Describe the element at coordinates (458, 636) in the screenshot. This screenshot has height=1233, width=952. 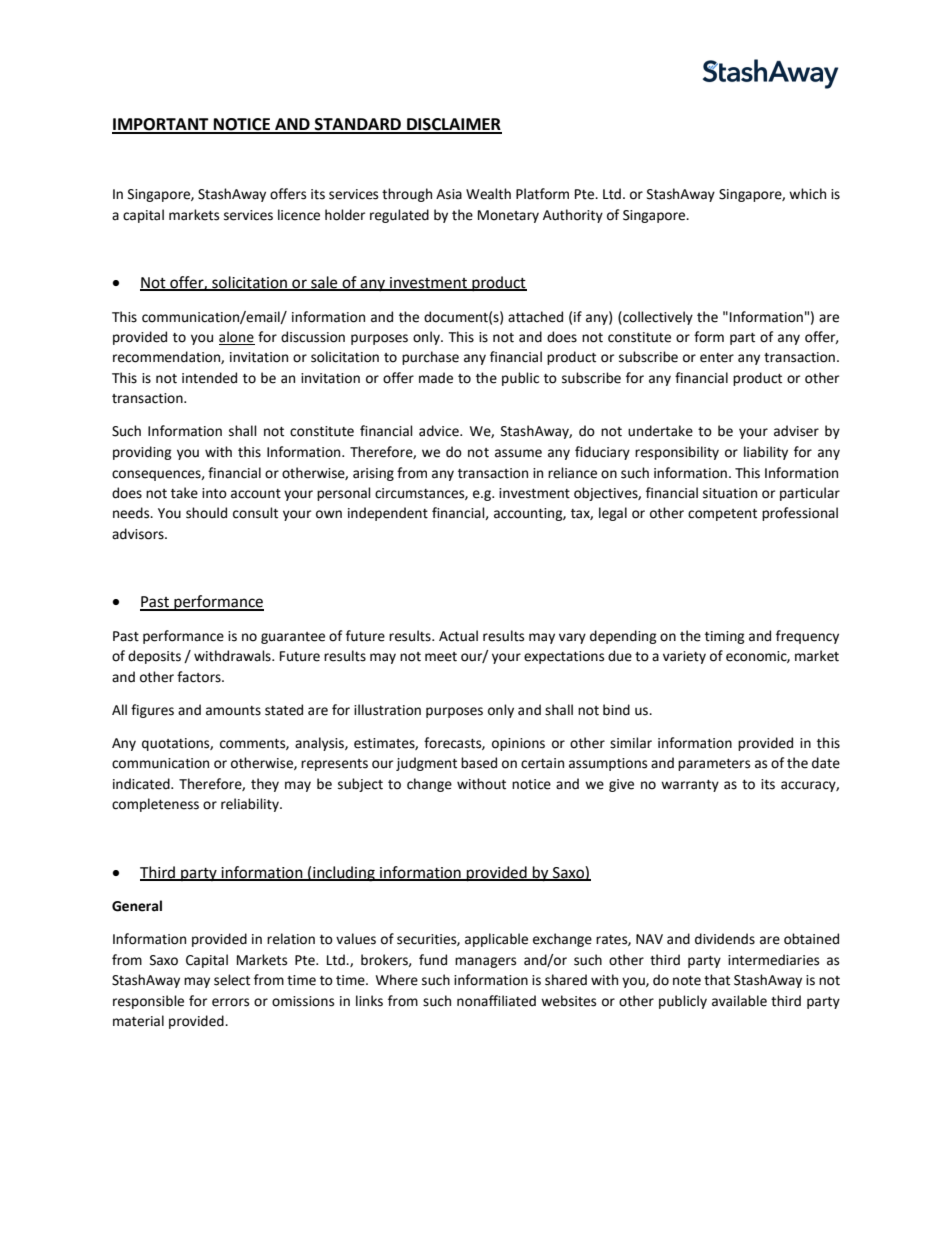
I see `Actual` at that location.
